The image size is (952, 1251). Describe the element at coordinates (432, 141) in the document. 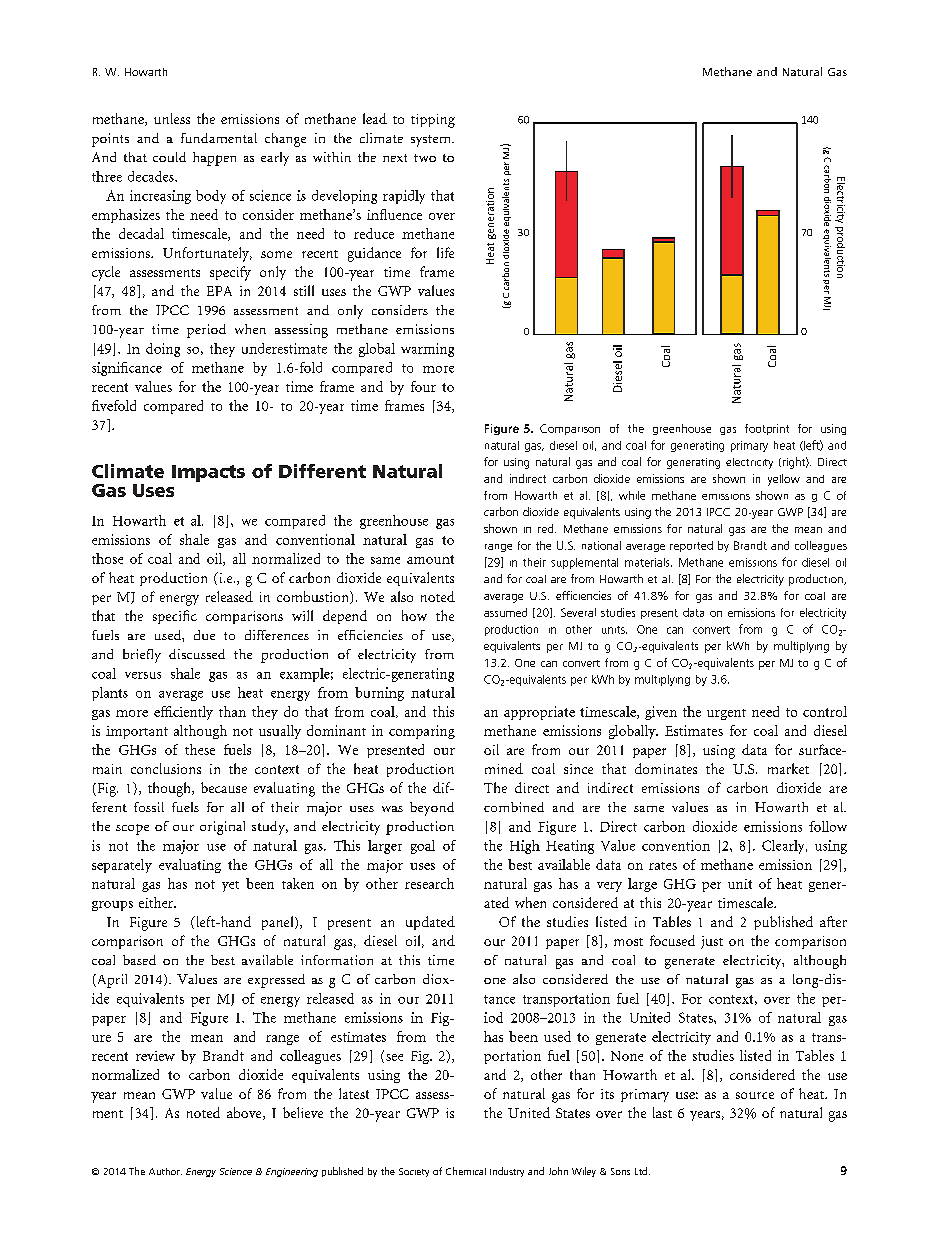

I see `system` at that location.
